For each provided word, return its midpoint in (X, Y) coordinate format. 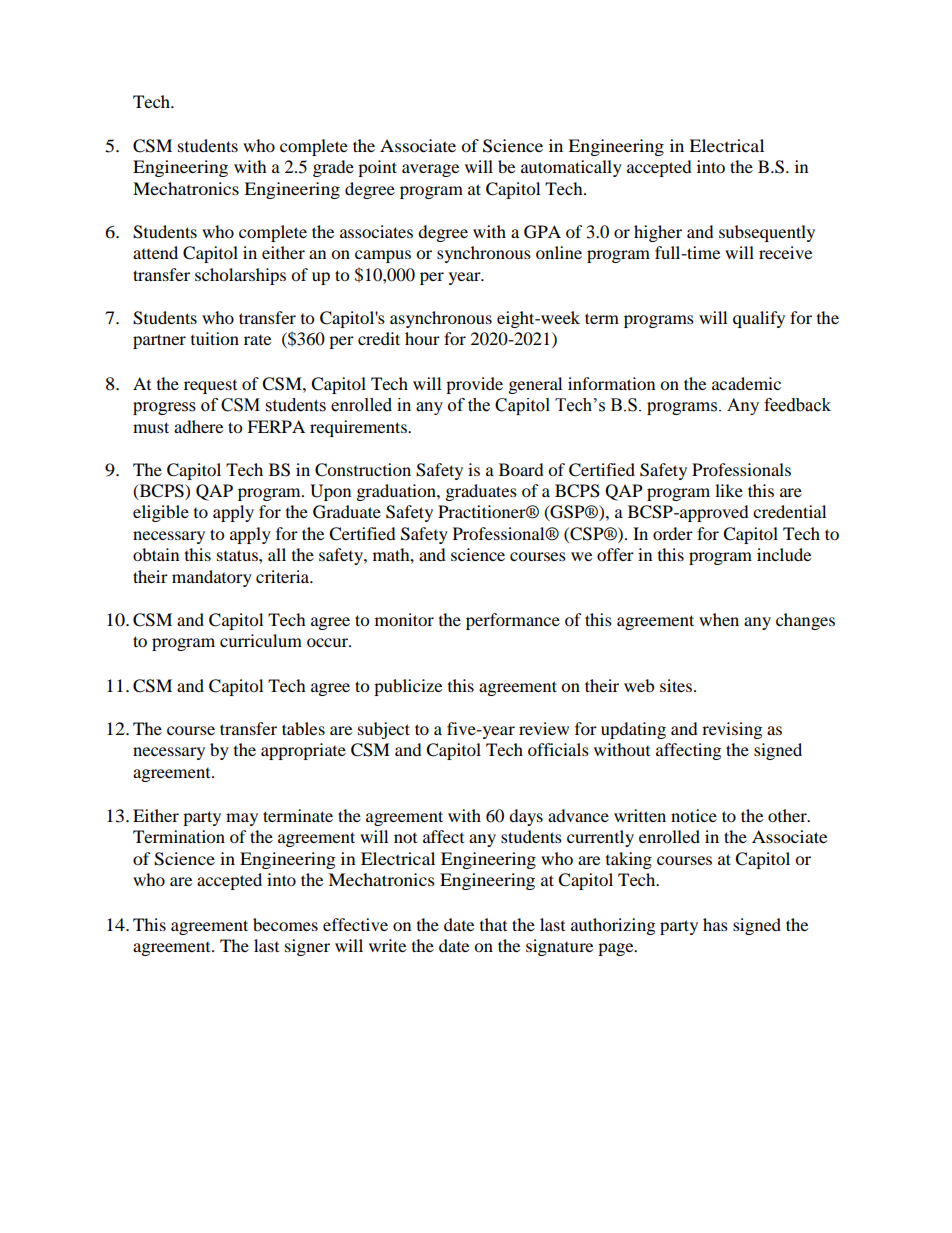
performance (513, 621)
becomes (285, 924)
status (238, 555)
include (784, 554)
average (430, 170)
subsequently (767, 233)
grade (333, 168)
